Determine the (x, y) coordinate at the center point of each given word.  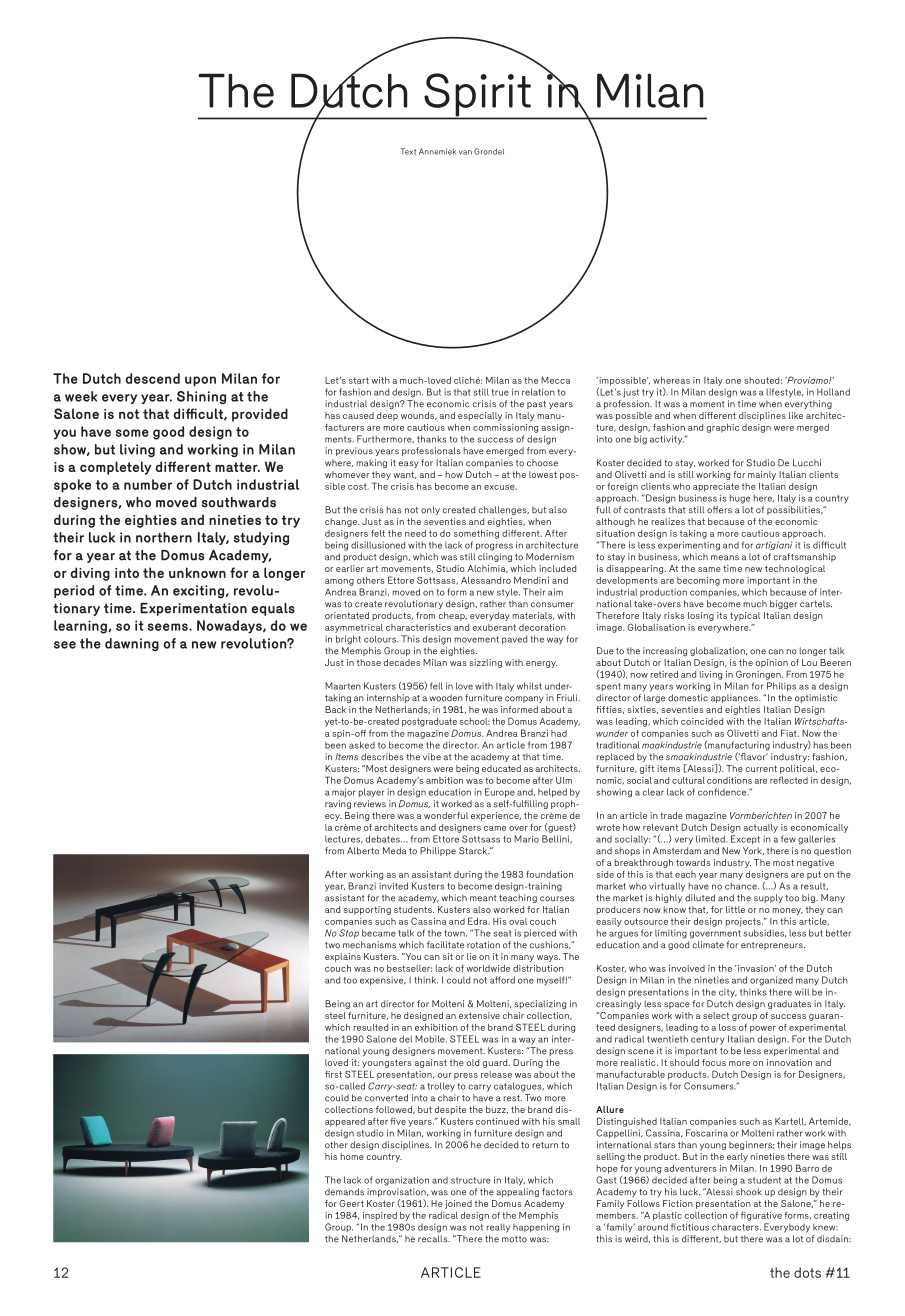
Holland (833, 392)
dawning (132, 644)
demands (344, 1192)
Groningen (759, 675)
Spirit (477, 96)
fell (436, 686)
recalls (434, 1239)
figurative (761, 1216)
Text (408, 151)
